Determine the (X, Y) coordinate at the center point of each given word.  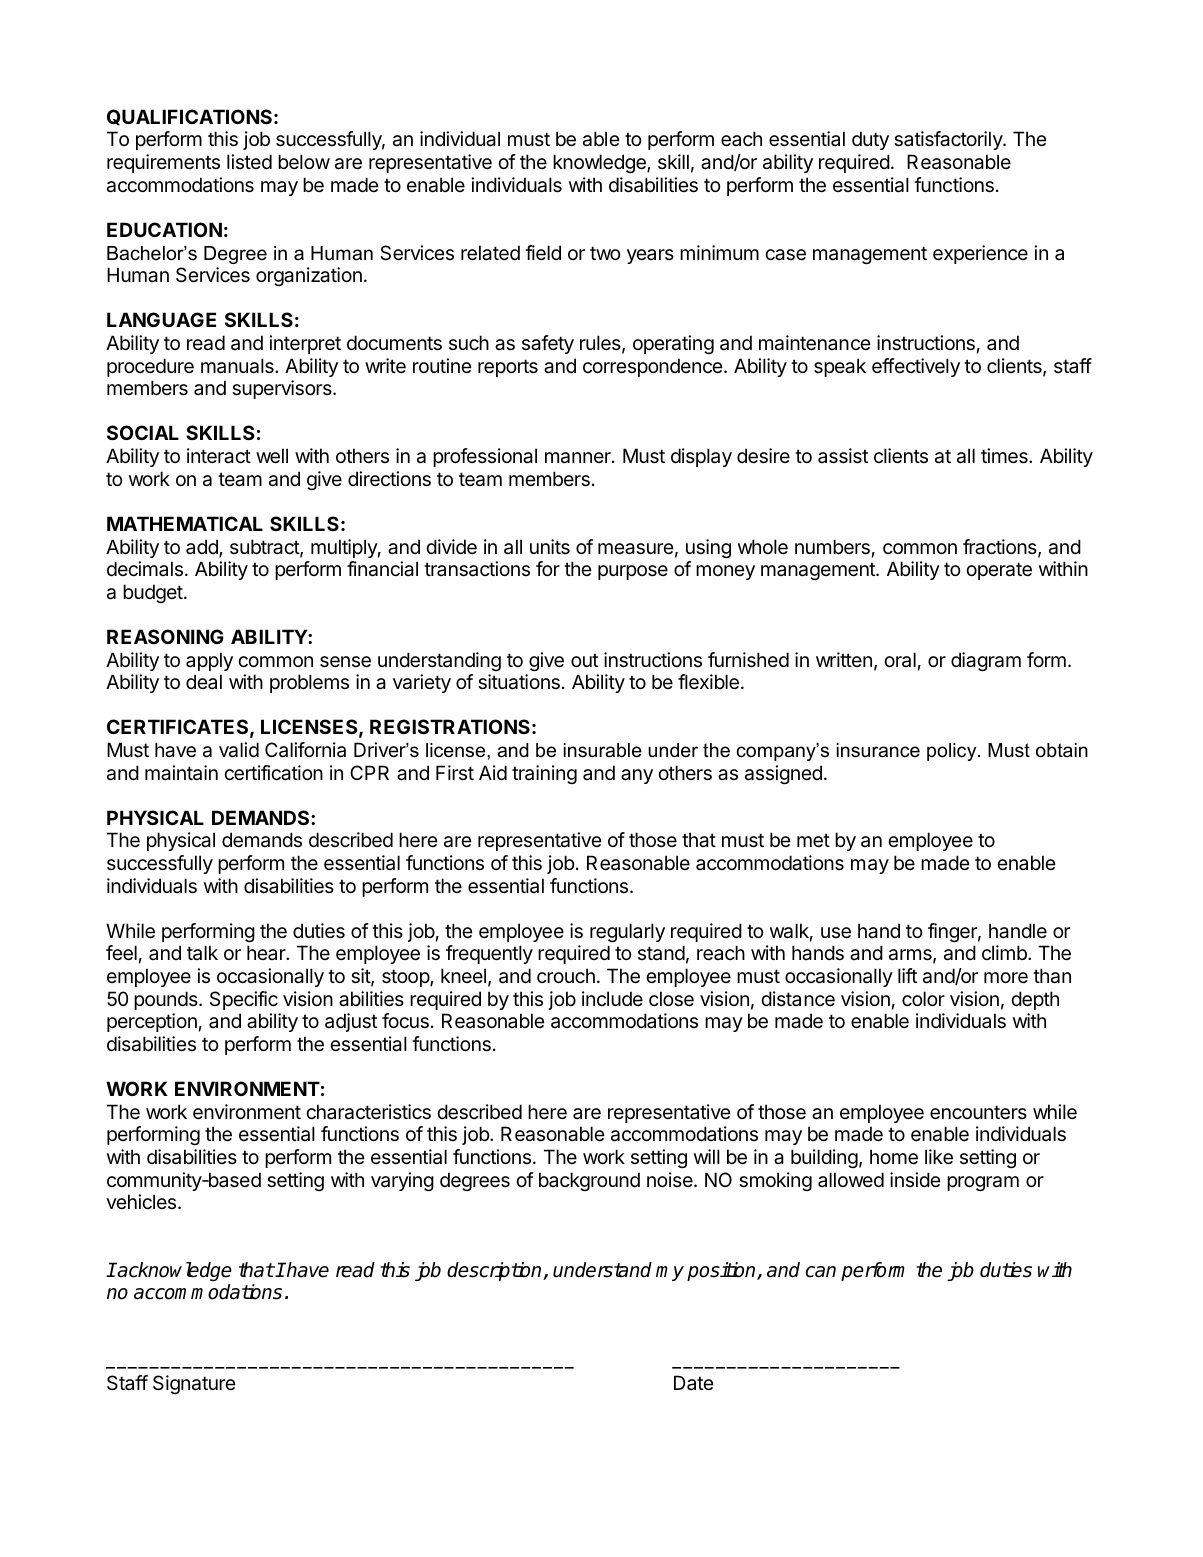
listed (249, 161)
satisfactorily (949, 140)
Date (694, 1382)
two (605, 253)
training (544, 774)
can (820, 1272)
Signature (194, 1384)
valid (239, 750)
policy (953, 752)
